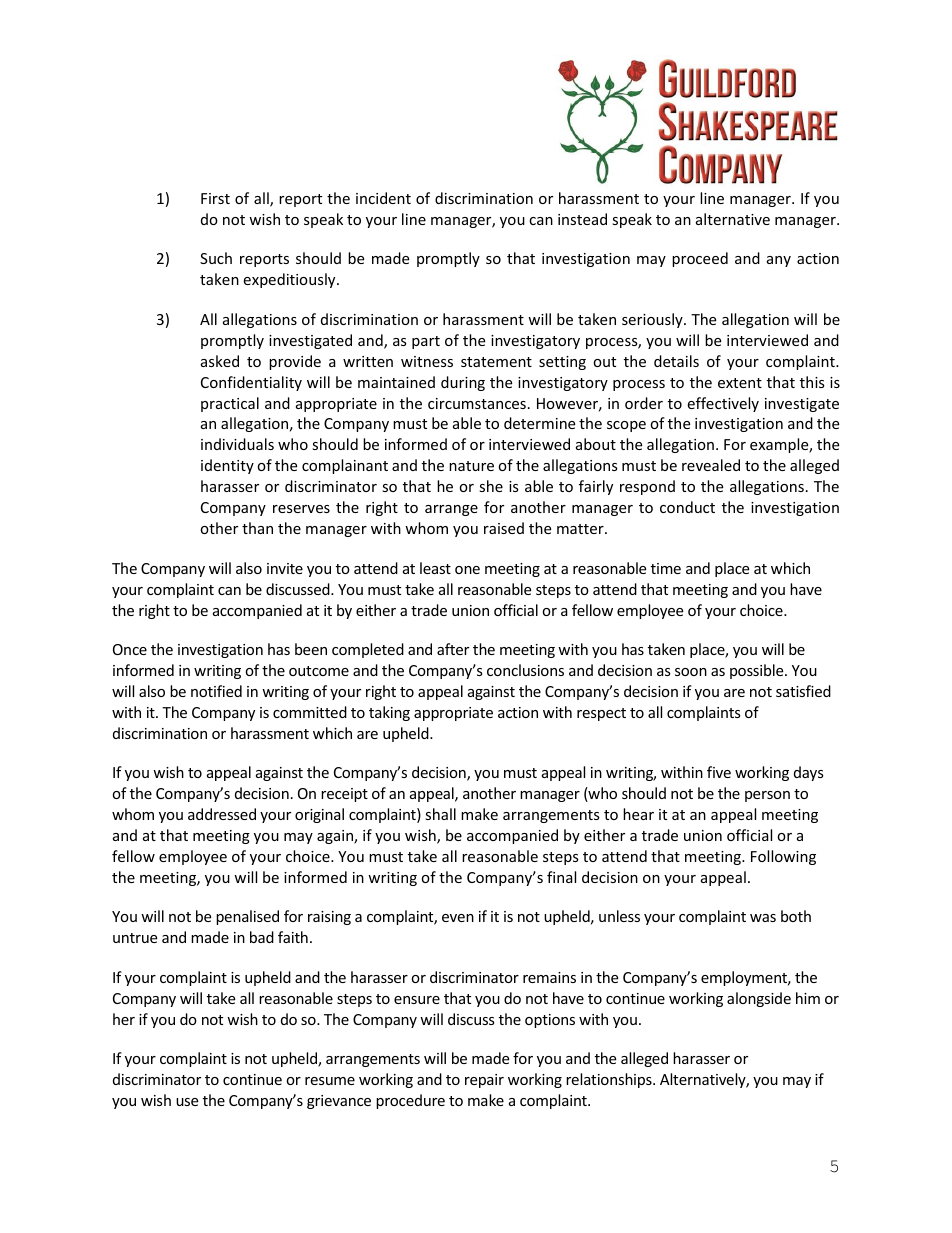 Image resolution: width=952 pixels, height=1233 pixels. Describe the element at coordinates (216, 691) in the screenshot. I see `notified` at that location.
